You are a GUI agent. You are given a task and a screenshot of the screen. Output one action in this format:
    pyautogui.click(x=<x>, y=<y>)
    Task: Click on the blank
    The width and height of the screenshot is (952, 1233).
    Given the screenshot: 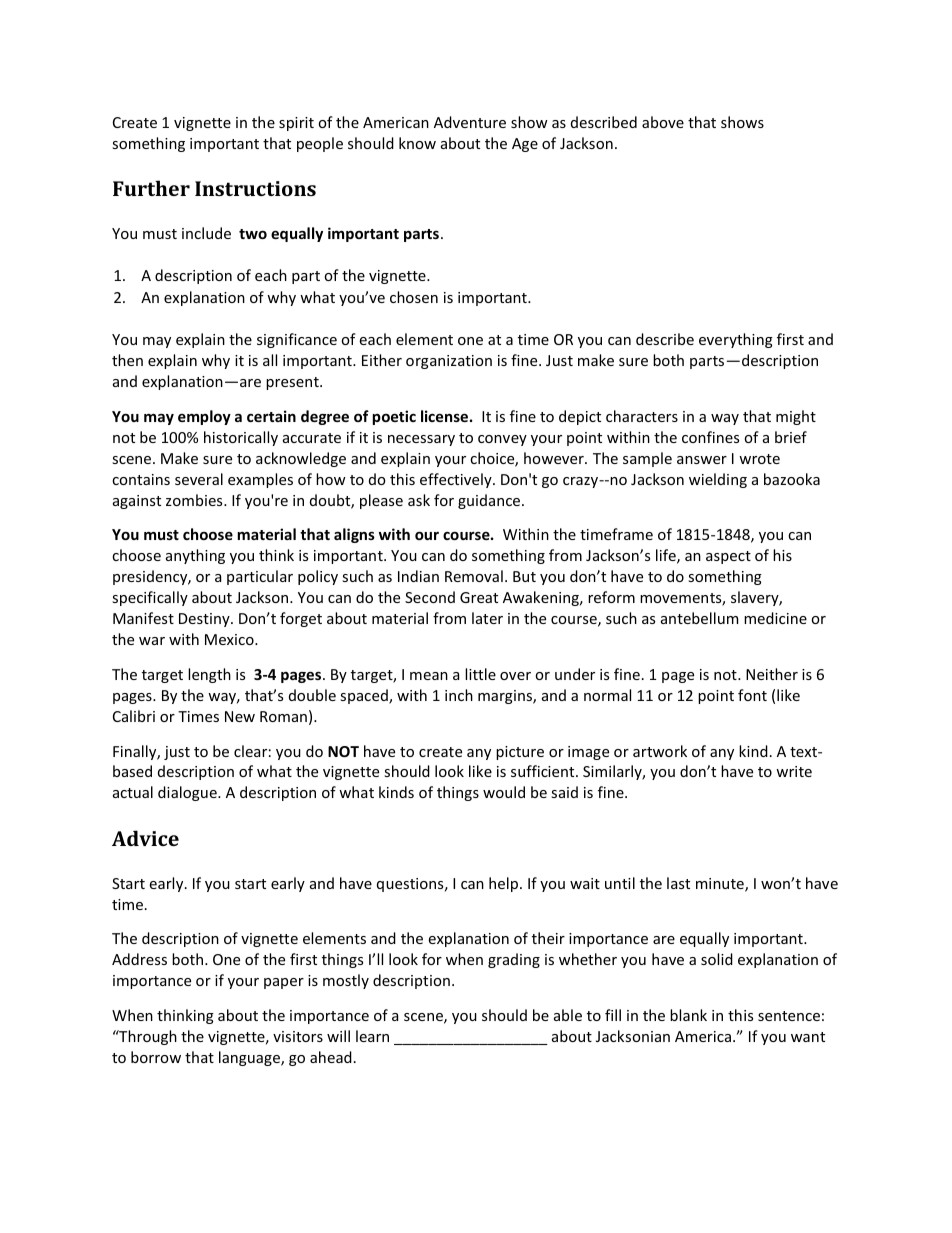 What is the action you would take?
    pyautogui.click(x=688, y=1015)
